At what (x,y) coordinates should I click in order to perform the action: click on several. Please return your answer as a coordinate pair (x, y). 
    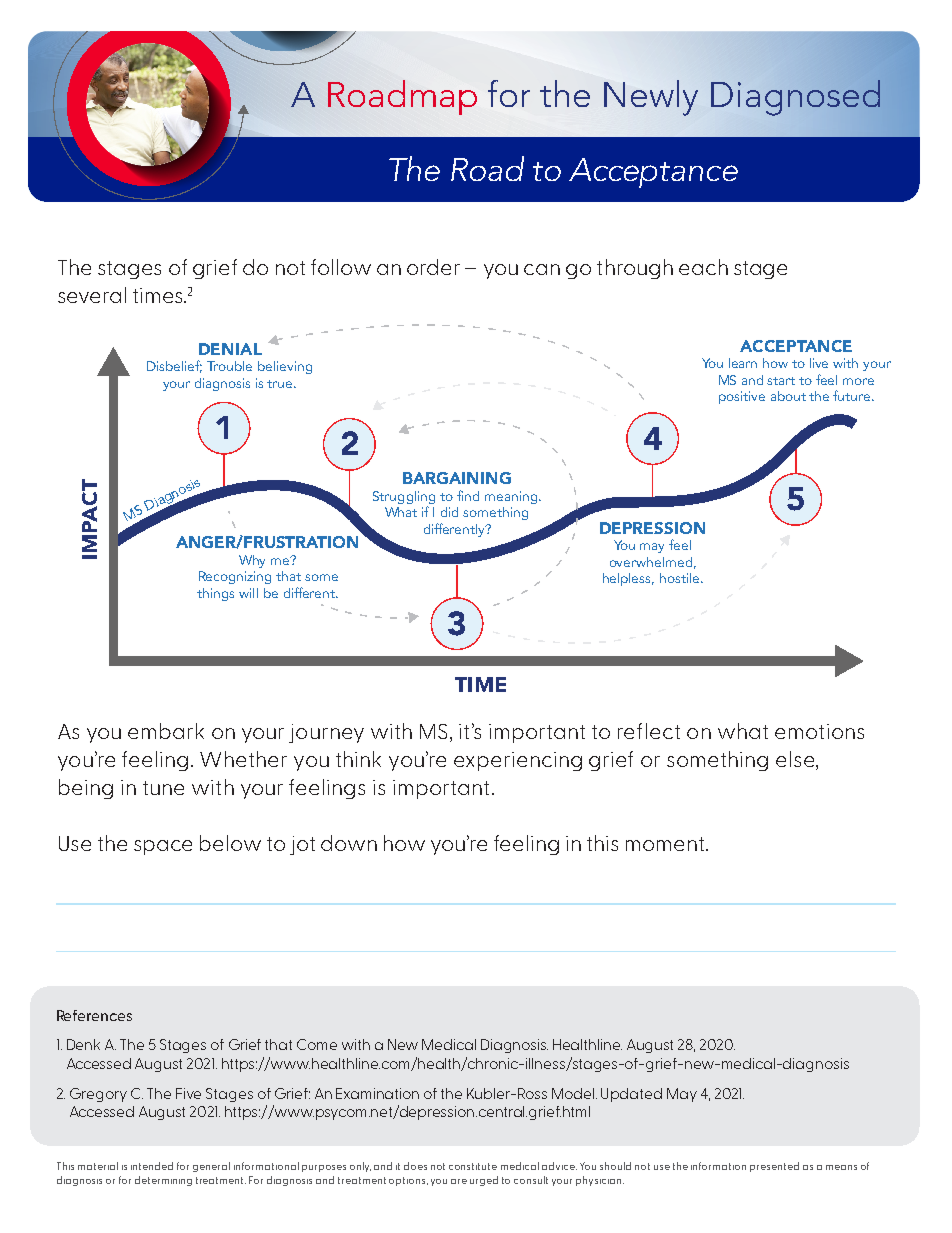
    Looking at the image, I should click on (92, 295).
